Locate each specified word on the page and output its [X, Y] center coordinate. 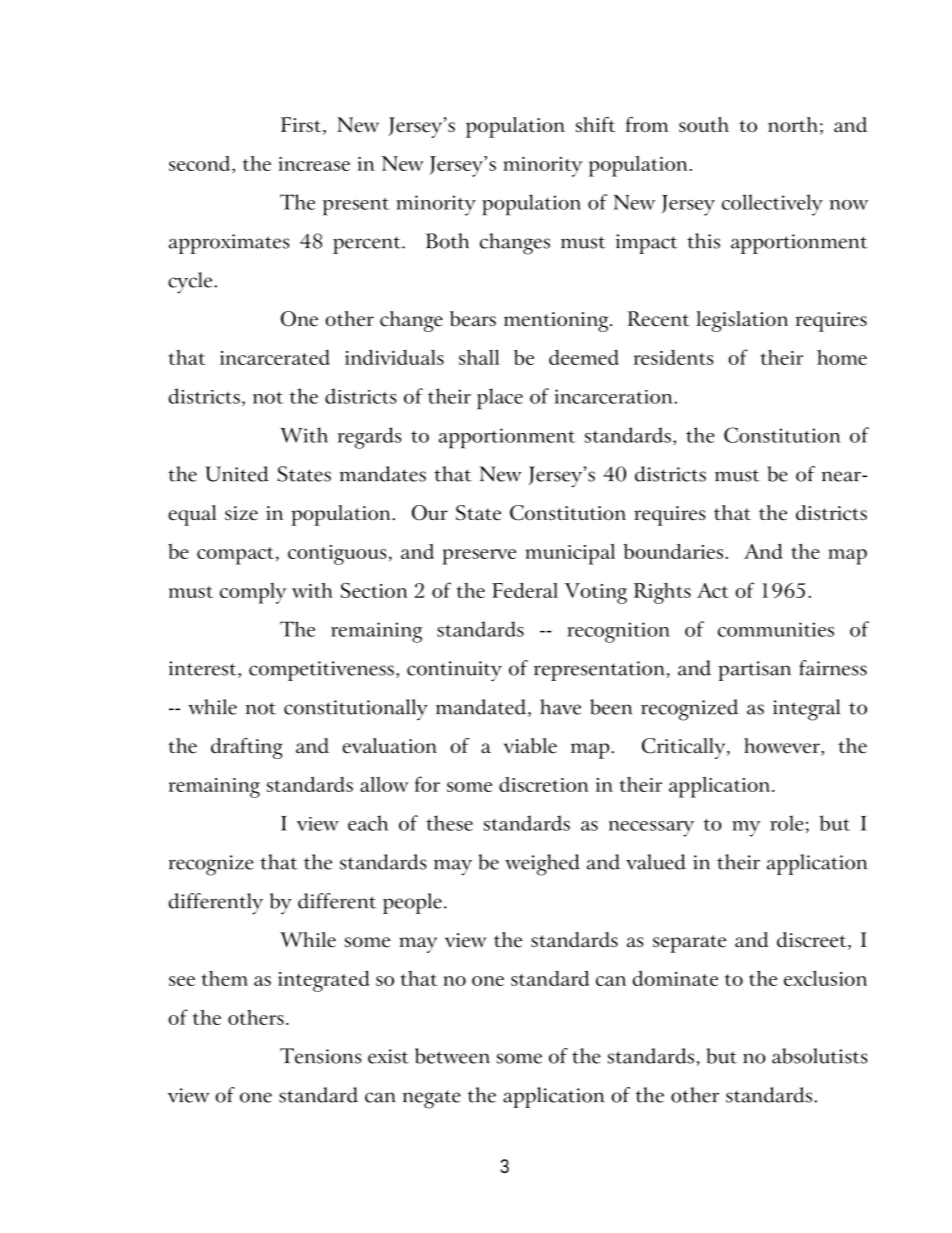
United [237, 474]
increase [314, 164]
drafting [247, 748]
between [452, 1056]
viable [530, 746]
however [783, 747]
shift [595, 124]
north [793, 124]
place [500, 399]
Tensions [321, 1056]
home [842, 357]
